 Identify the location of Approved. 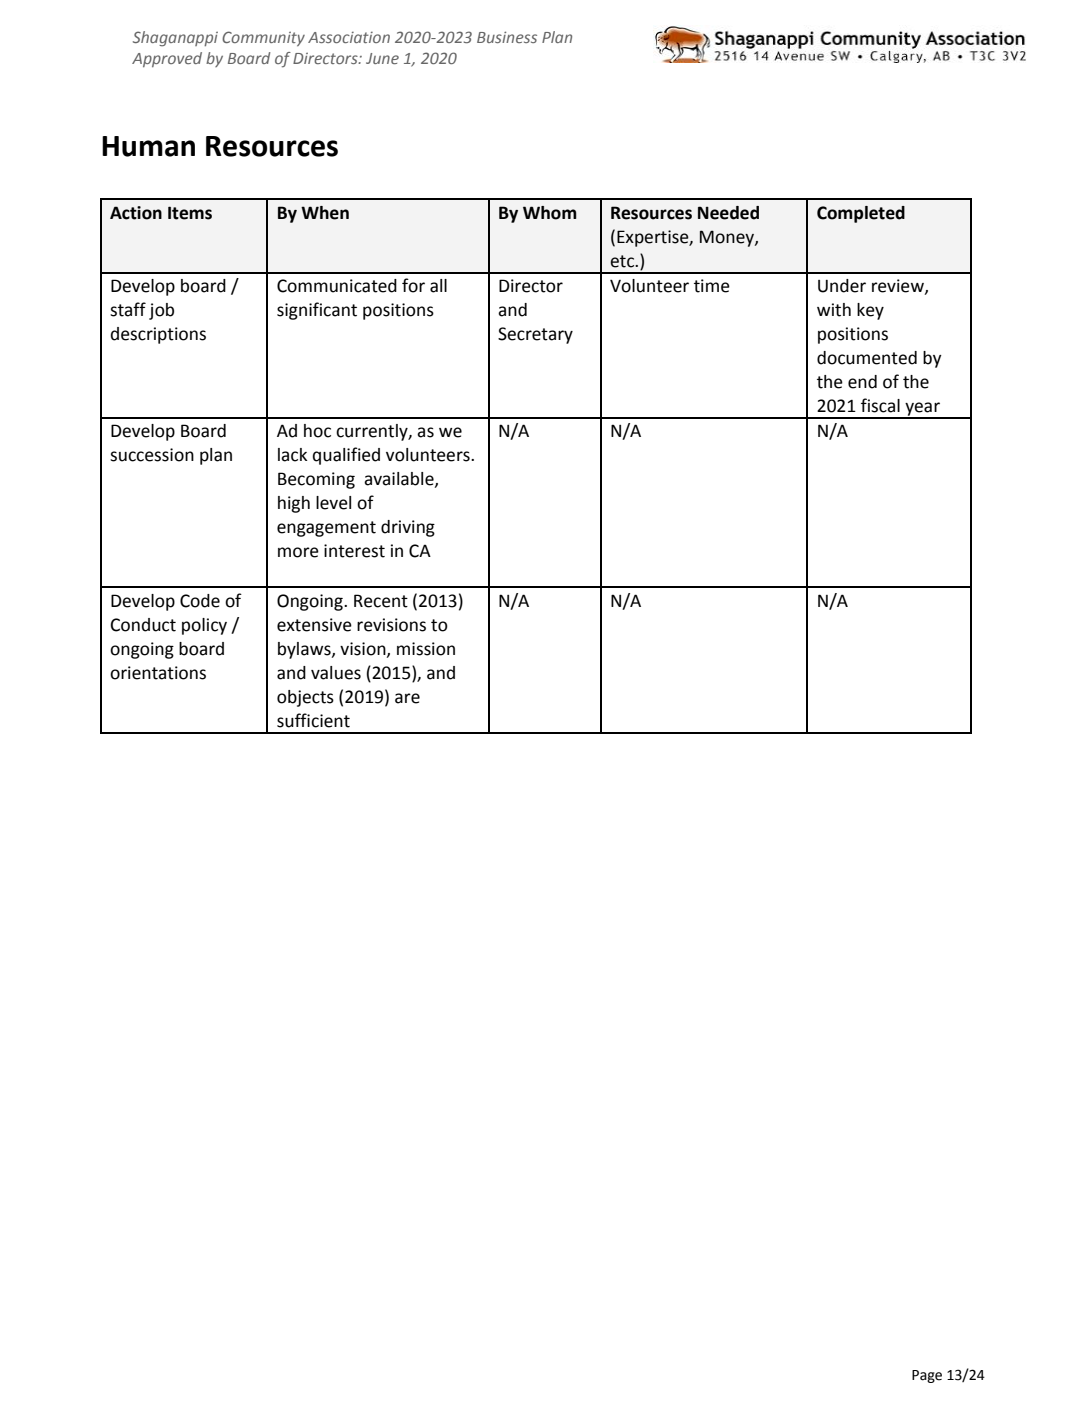
(167, 59).
